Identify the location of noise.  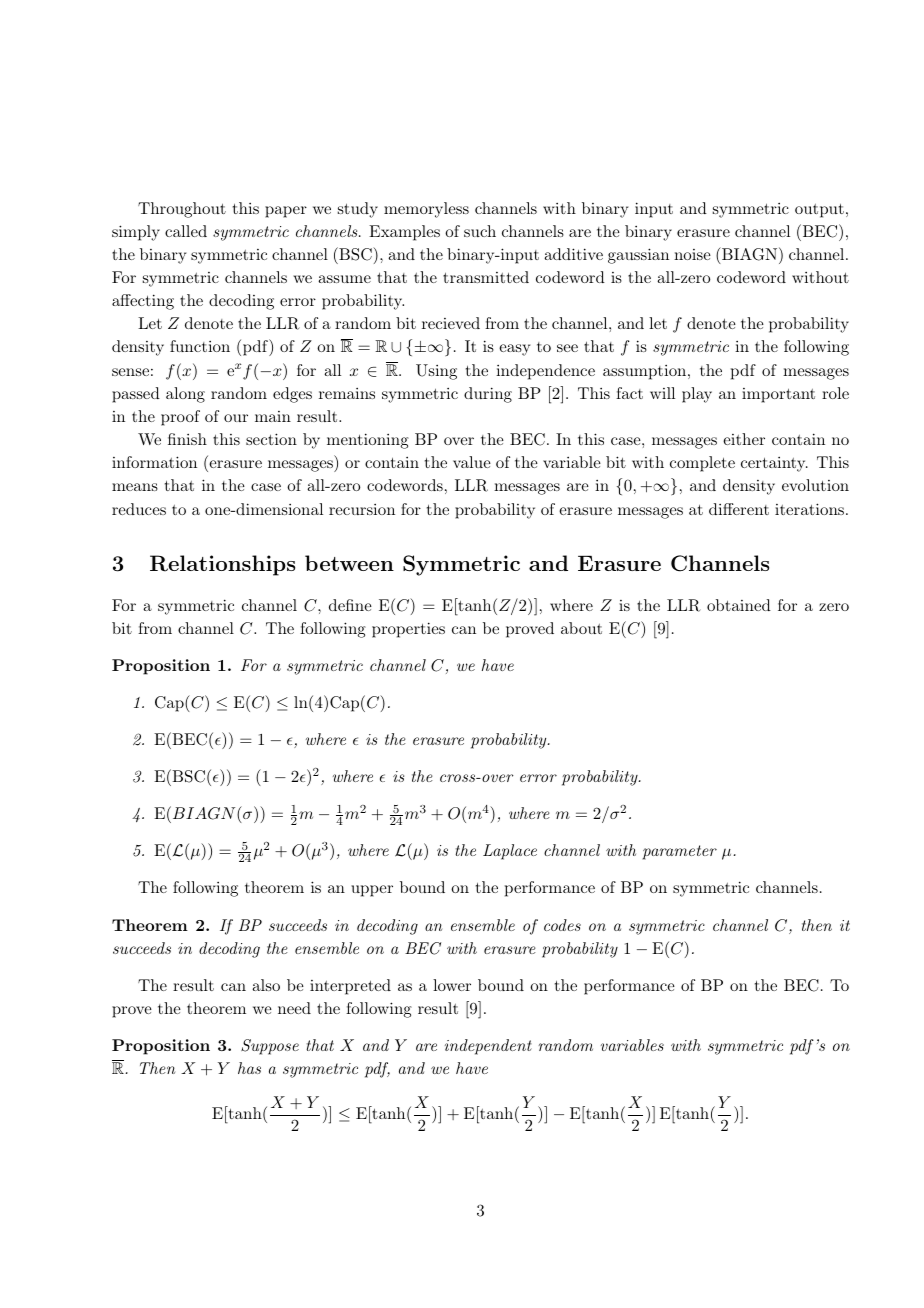
(692, 254).
